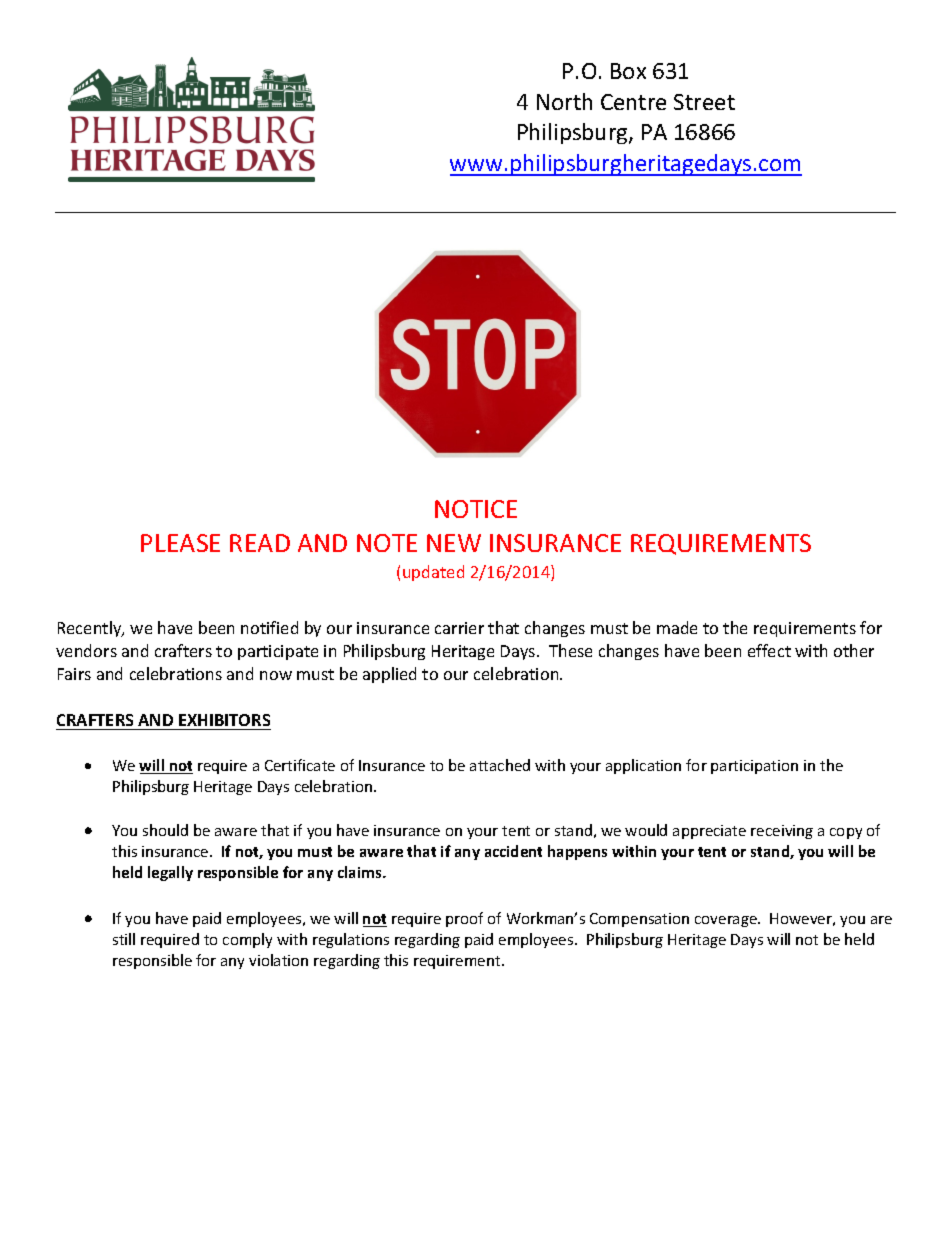 The width and height of the screenshot is (952, 1233). I want to click on Centre, so click(633, 102).
